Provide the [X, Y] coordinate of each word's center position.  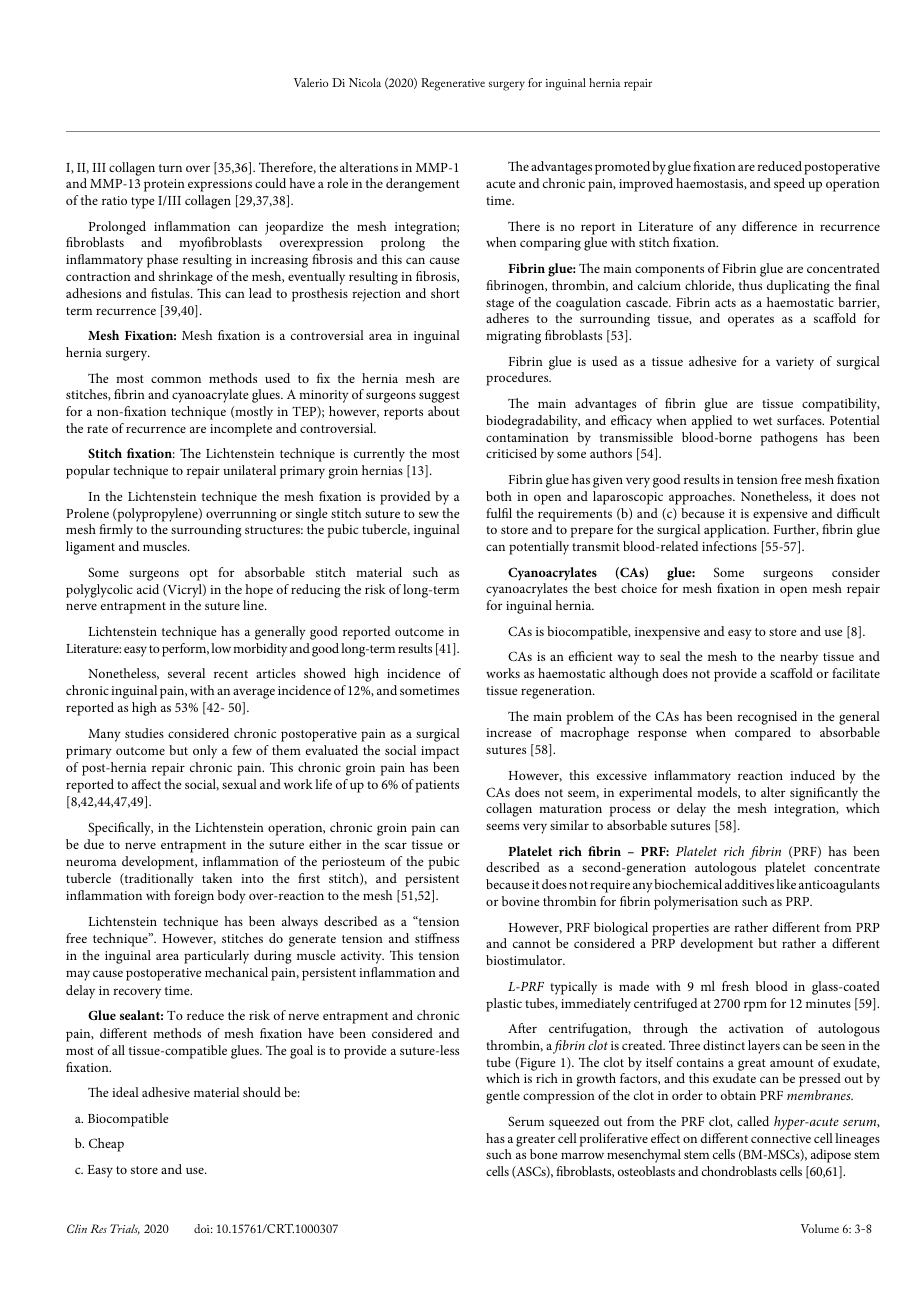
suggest [439, 397]
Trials [125, 1229]
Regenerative [453, 84]
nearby [799, 658]
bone [544, 1154]
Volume [820, 1228]
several [186, 673]
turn [170, 168]
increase [509, 732]
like [786, 884]
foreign [194, 897]
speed [789, 185]
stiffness [437, 938]
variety [795, 363]
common [176, 379]
